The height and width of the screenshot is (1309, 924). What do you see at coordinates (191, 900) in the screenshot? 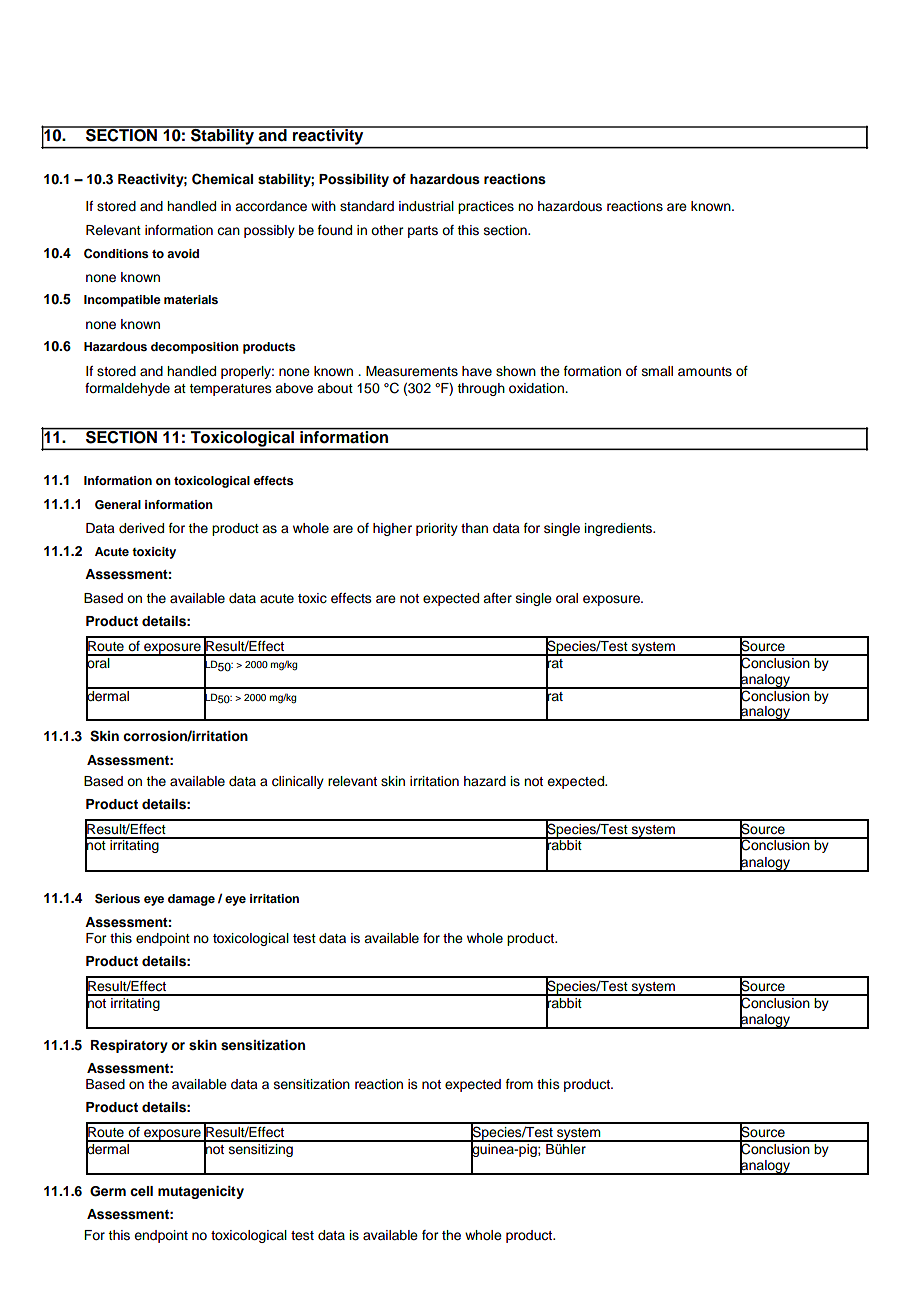
I see `damage` at bounding box center [191, 900].
